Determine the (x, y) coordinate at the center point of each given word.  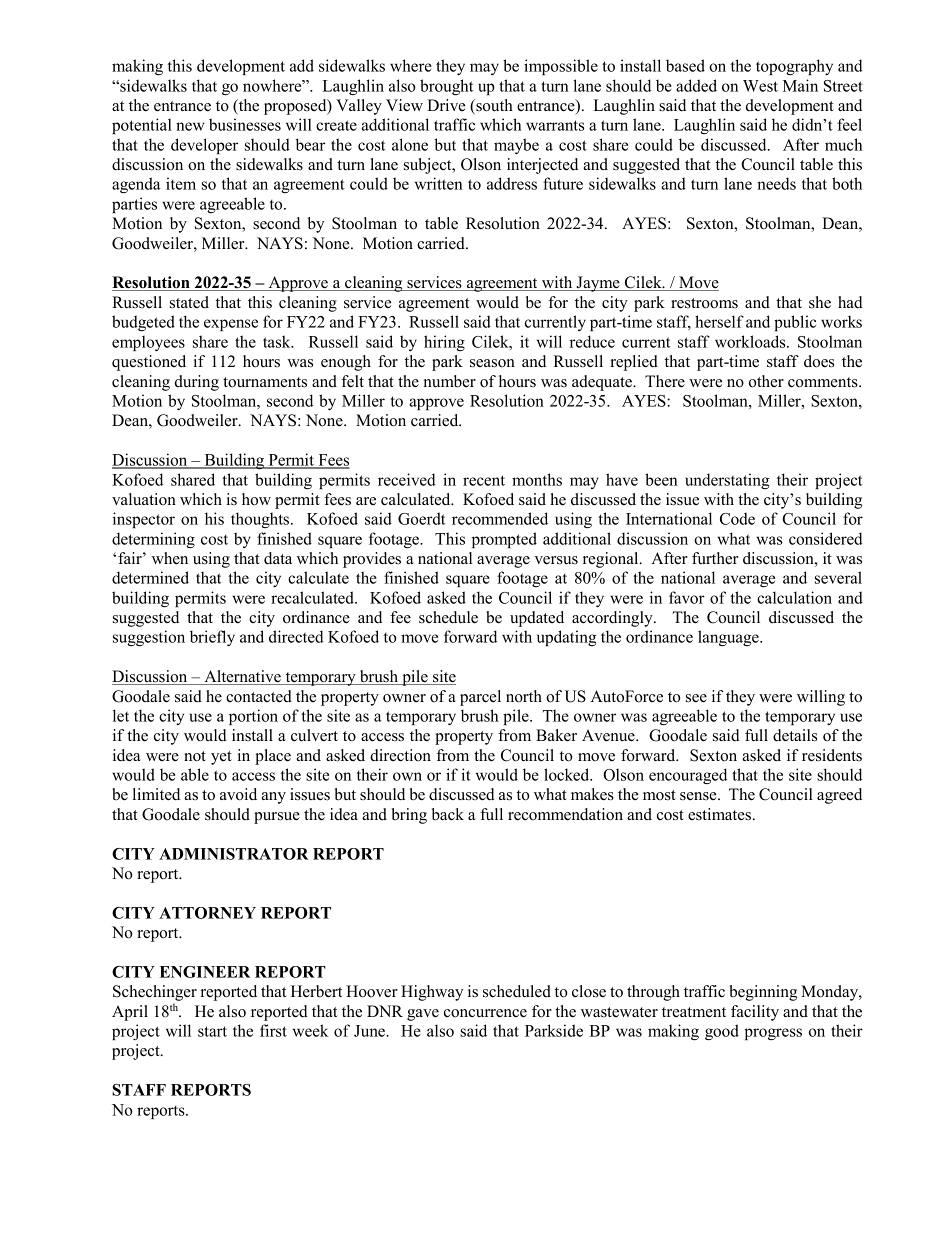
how (256, 499)
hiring (444, 343)
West (760, 86)
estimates (721, 814)
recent (484, 480)
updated (537, 619)
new (190, 126)
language (729, 638)
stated (189, 302)
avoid (238, 794)
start (212, 1031)
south (493, 106)
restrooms (704, 303)
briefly (212, 638)
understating (727, 481)
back (448, 814)
